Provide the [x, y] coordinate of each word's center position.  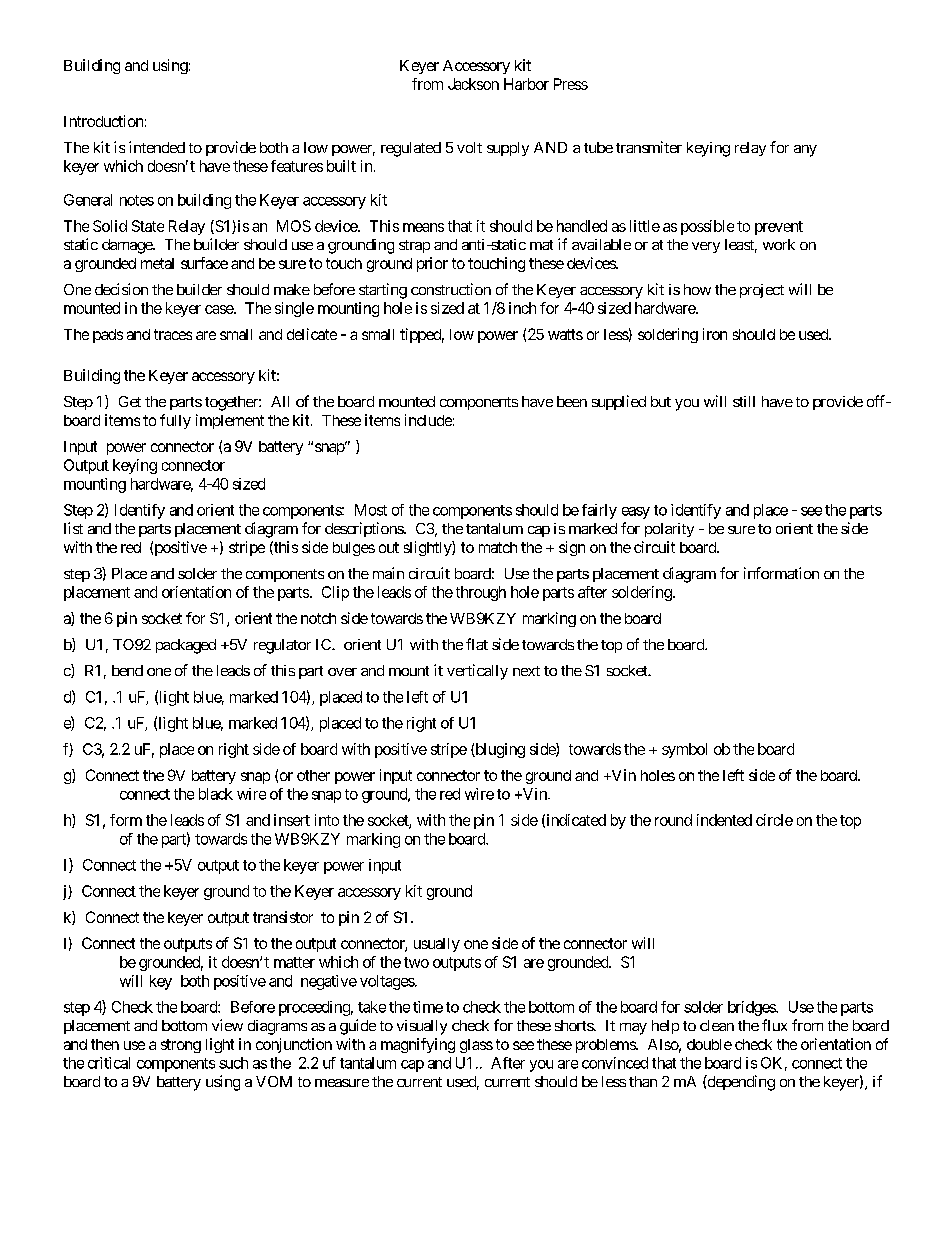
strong [181, 1046]
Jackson [473, 84]
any [805, 151]
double [709, 1044]
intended [157, 147]
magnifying [418, 1045]
